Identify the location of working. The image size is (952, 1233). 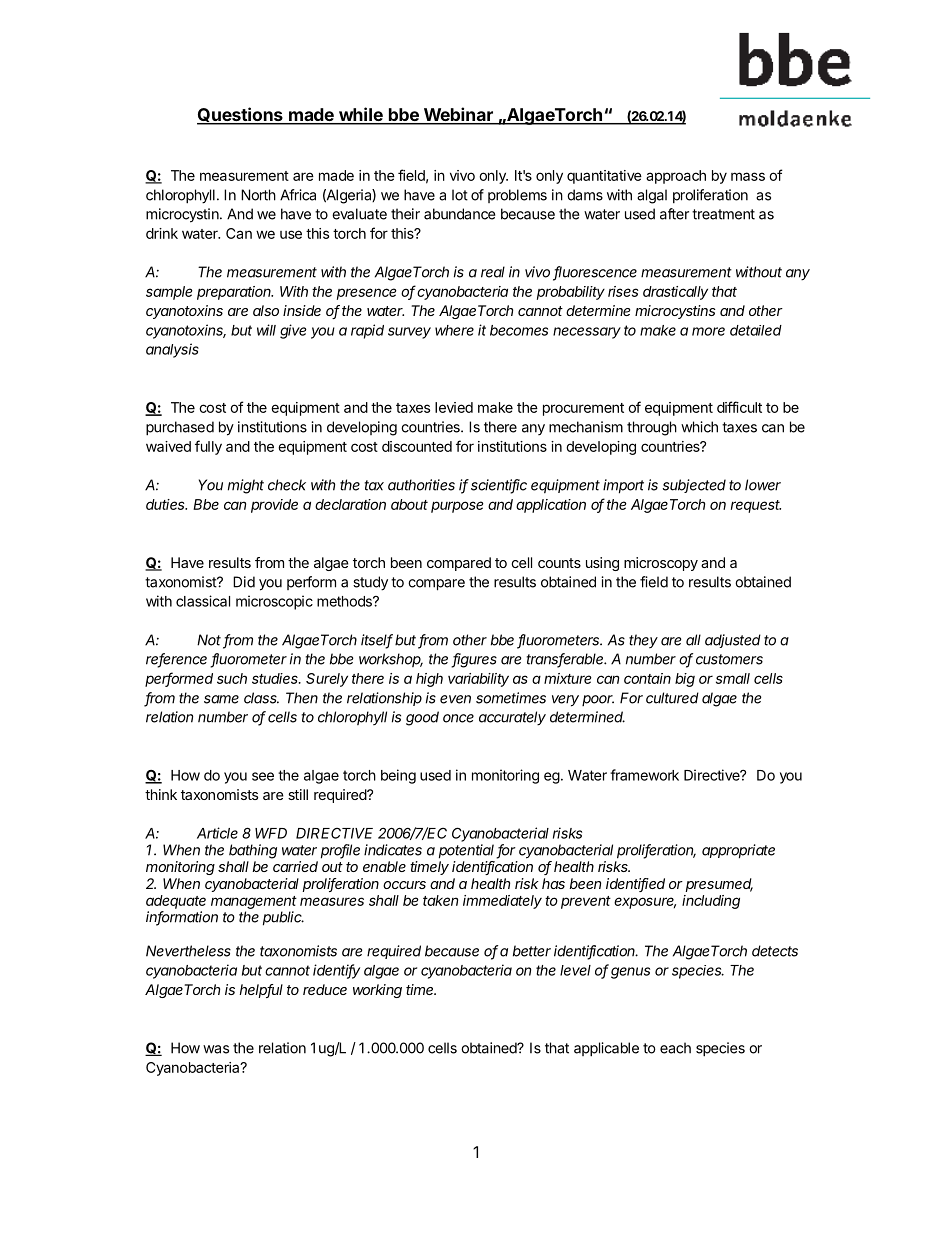
(377, 991).
